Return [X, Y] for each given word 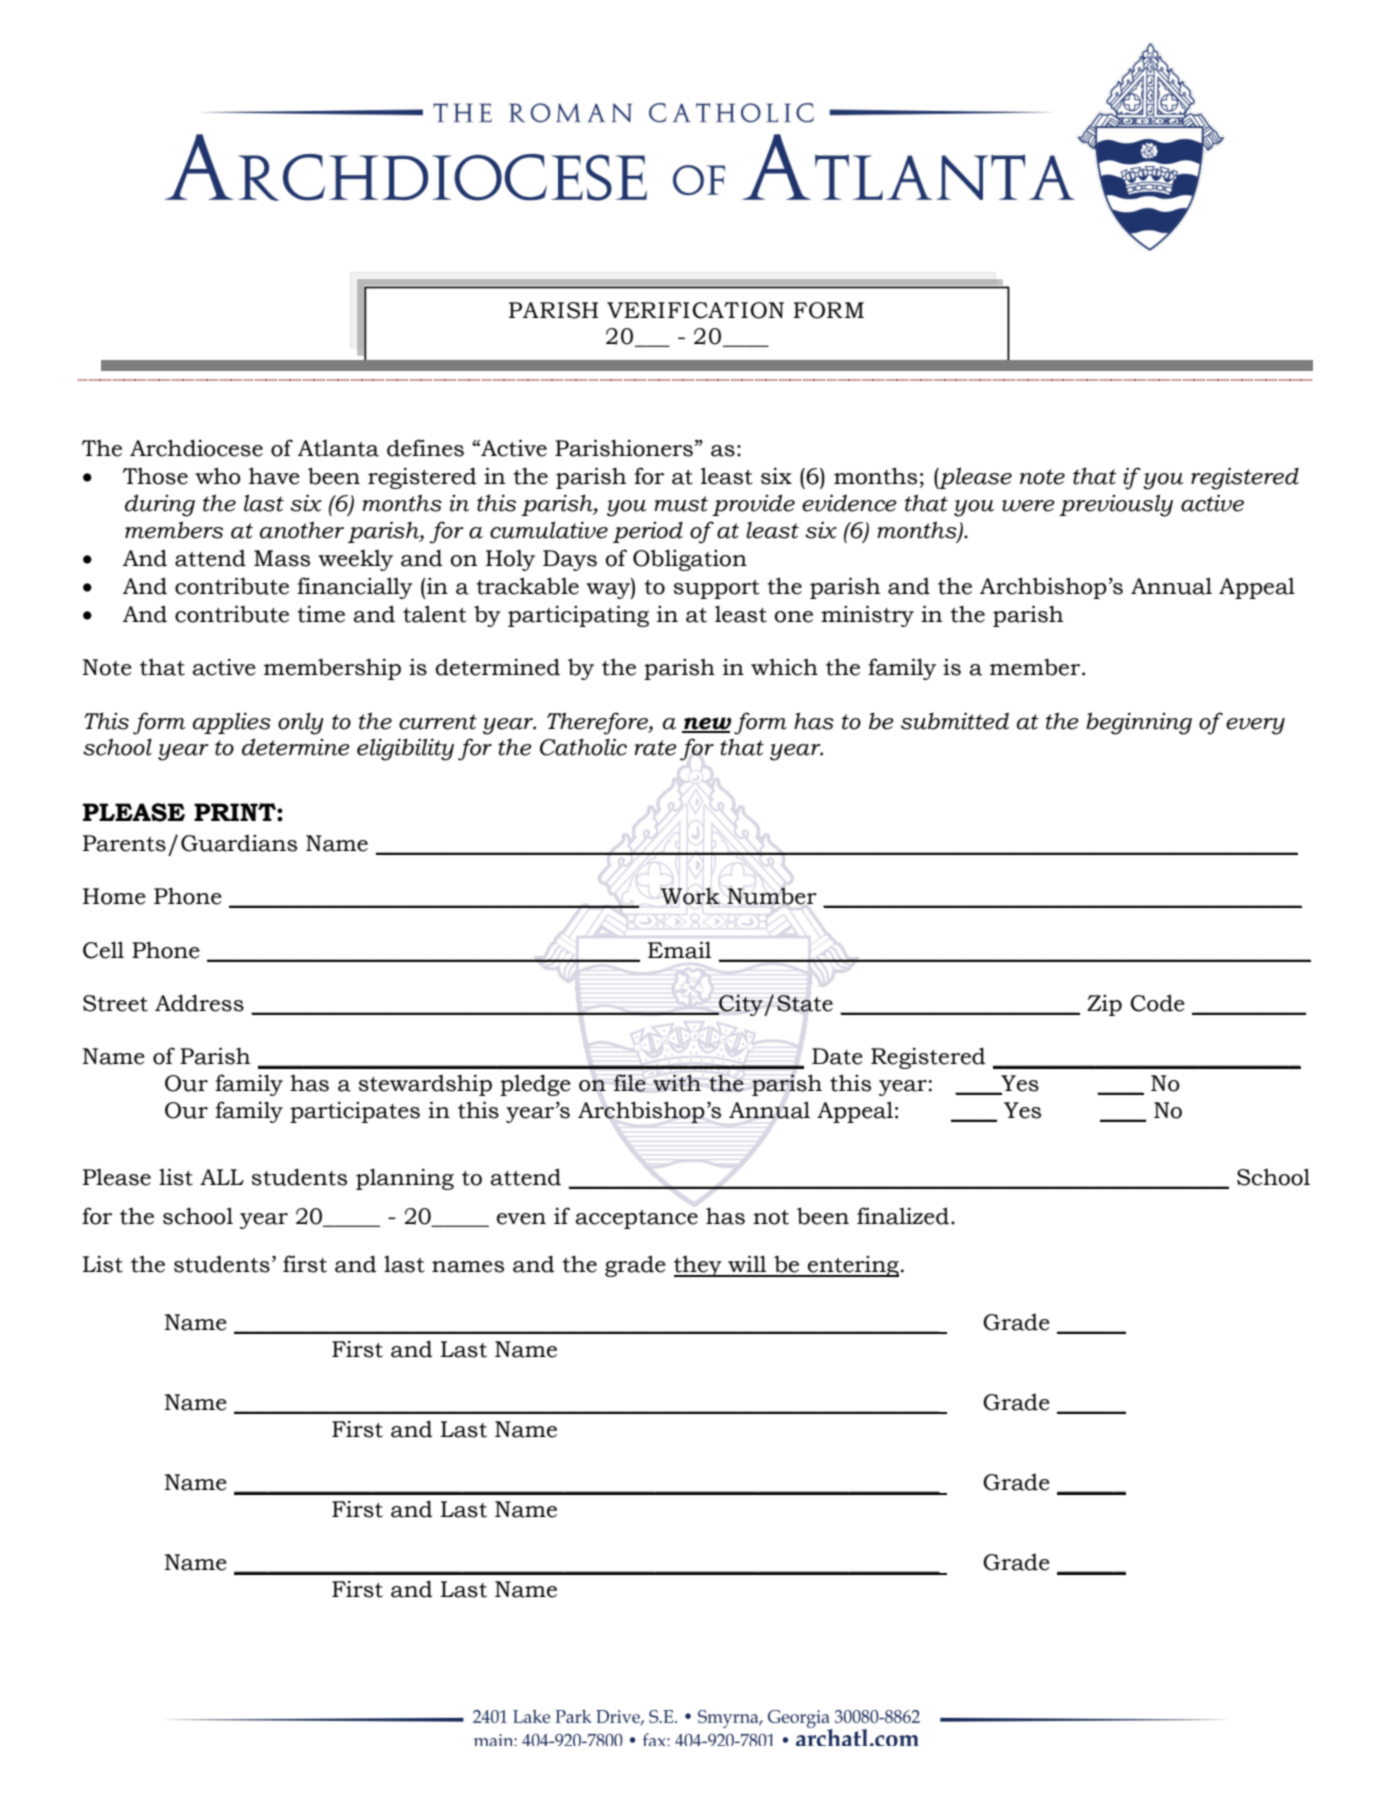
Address [199, 1003]
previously [1116, 505]
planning [405, 1179]
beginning [1139, 723]
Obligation [690, 560]
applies [232, 723]
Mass [282, 558]
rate [655, 748]
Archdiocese [196, 448]
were [1028, 506]
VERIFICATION [695, 310]
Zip [1104, 1005]
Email [679, 950]
